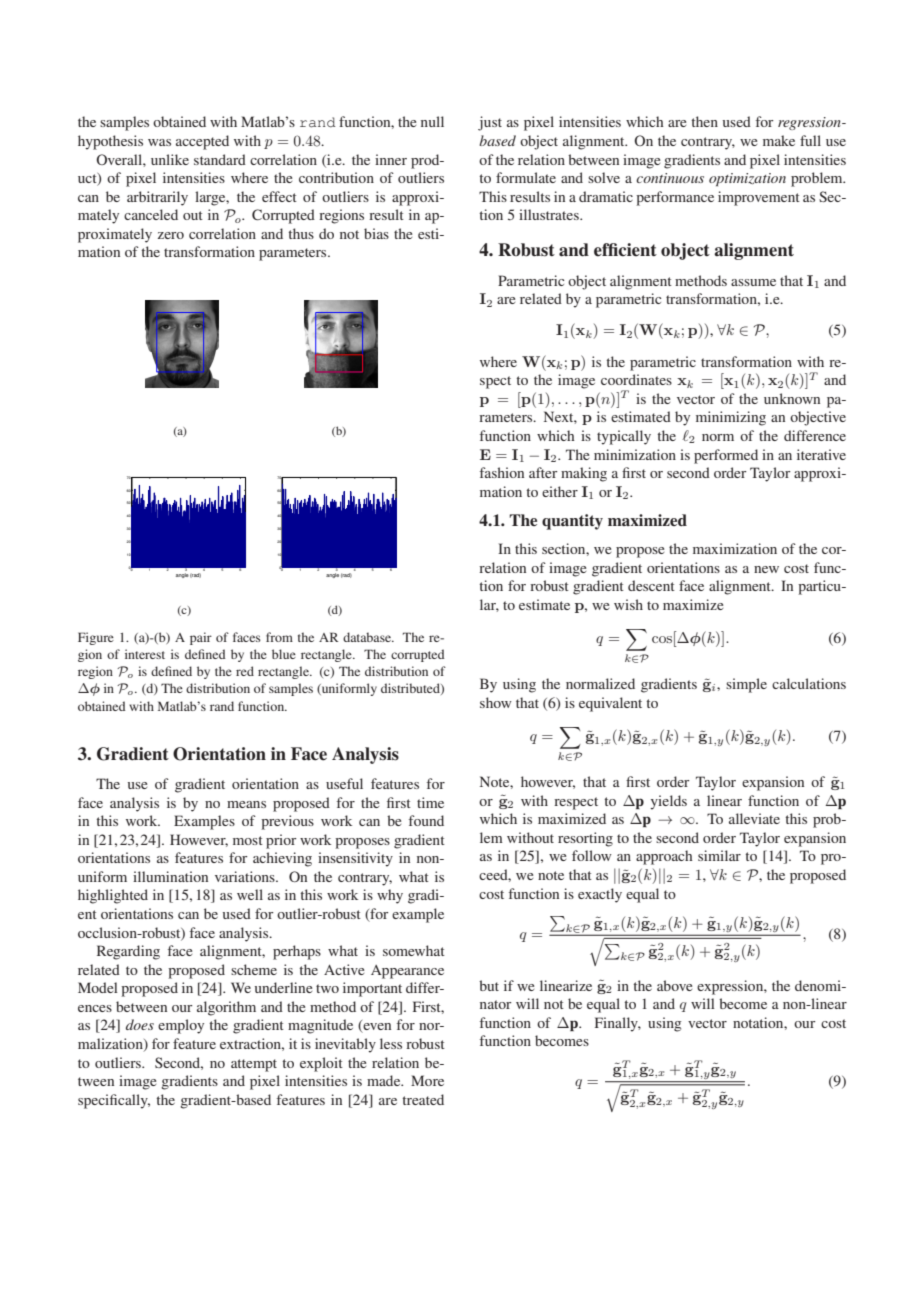 This document has height=1308, width=924. I want to click on make, so click(779, 140).
